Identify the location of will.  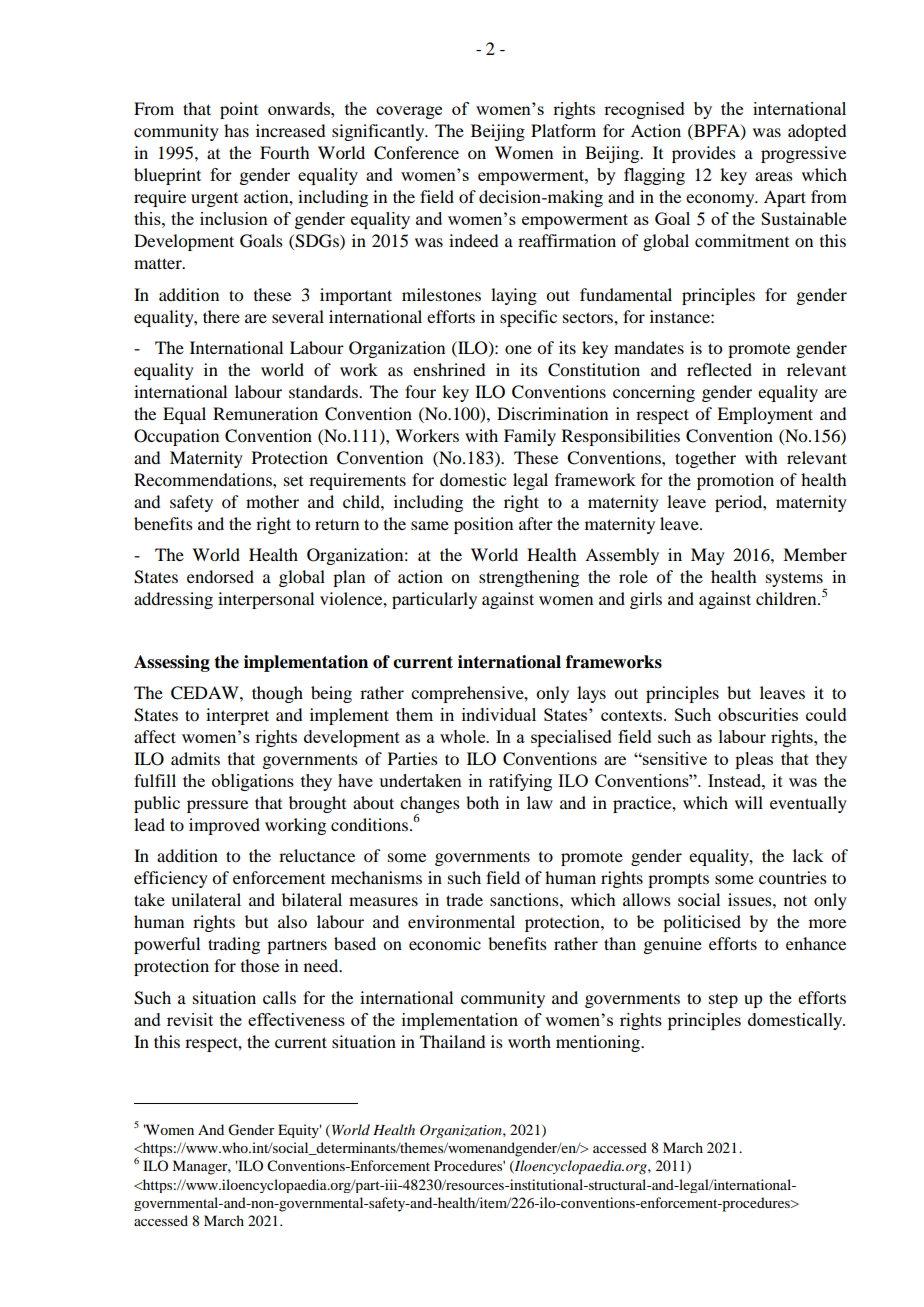
(749, 802).
